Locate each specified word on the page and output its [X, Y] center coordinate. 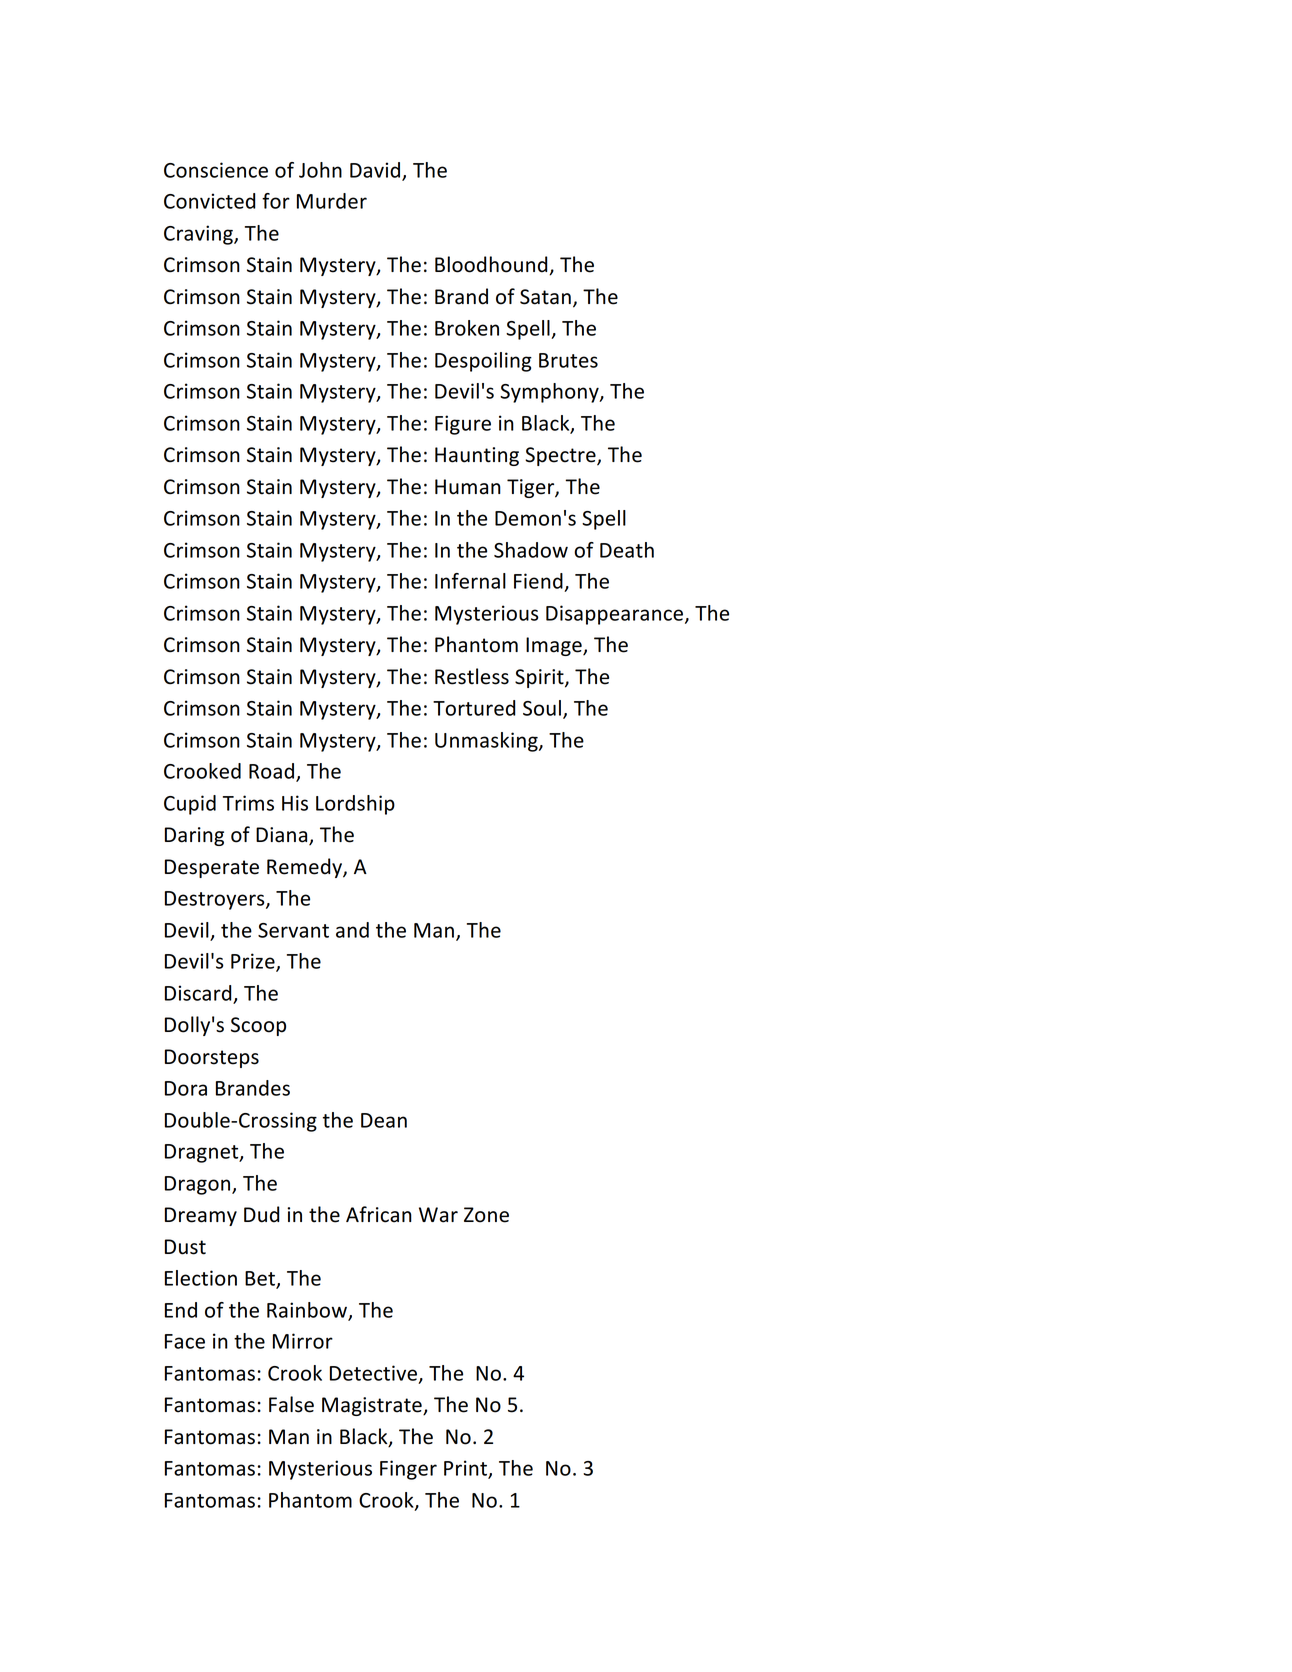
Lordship [355, 805]
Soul [542, 708]
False [291, 1404]
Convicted [210, 201]
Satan [545, 297]
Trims [248, 803]
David [376, 171]
